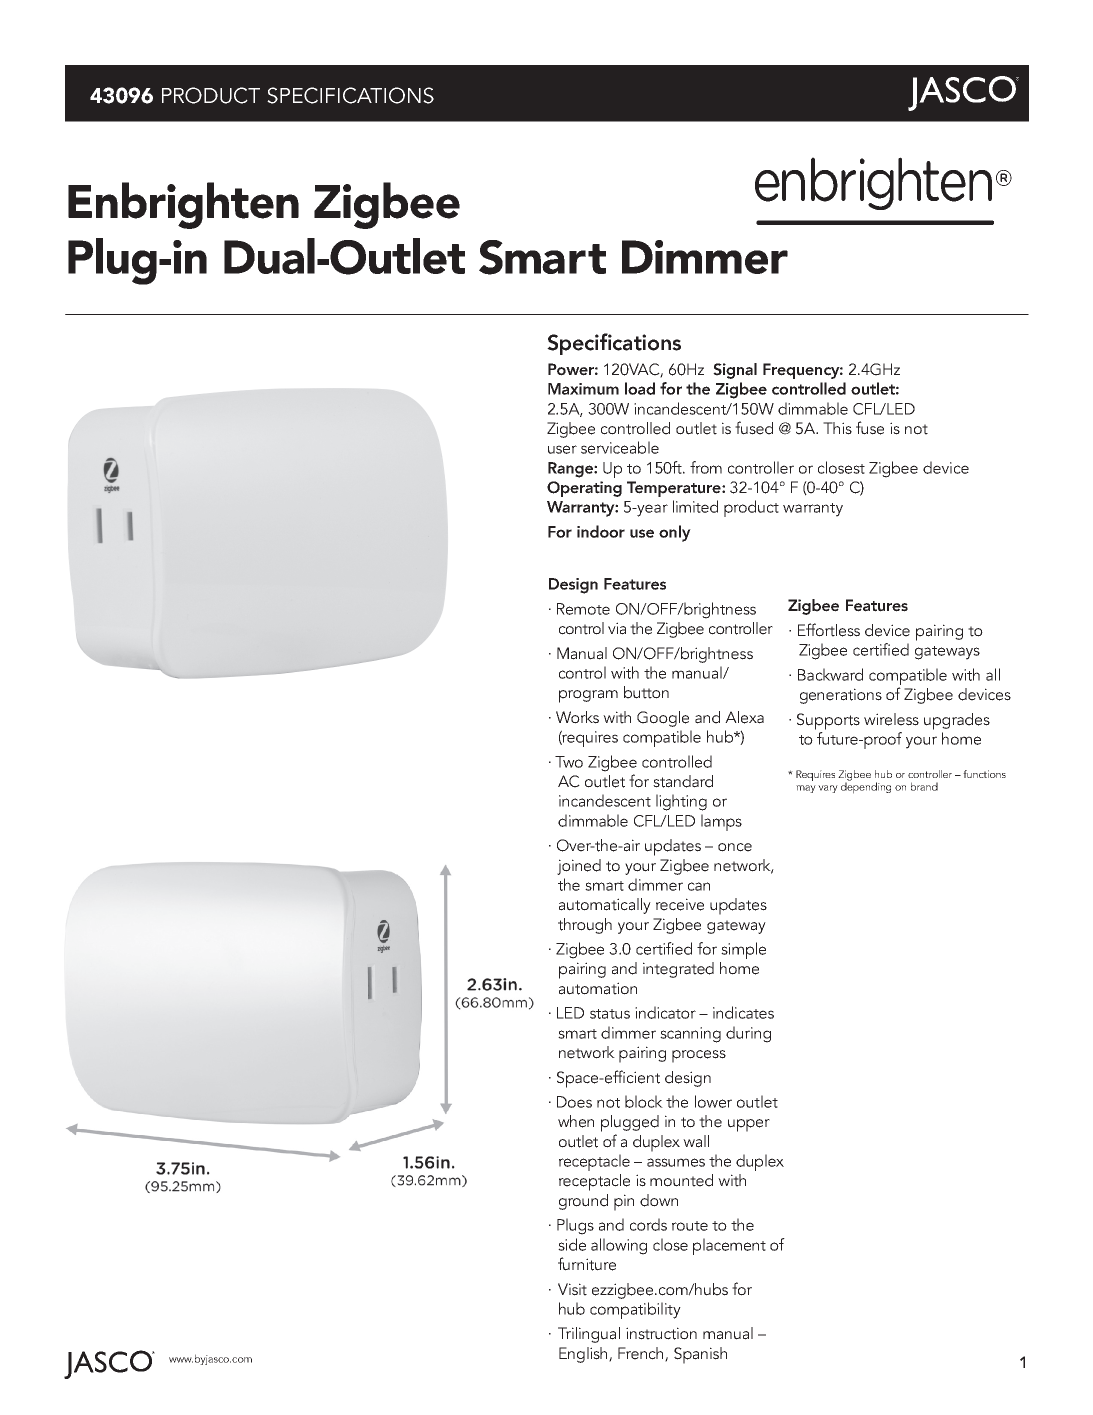  What do you see at coordinates (735, 847) in the image?
I see `once` at bounding box center [735, 847].
